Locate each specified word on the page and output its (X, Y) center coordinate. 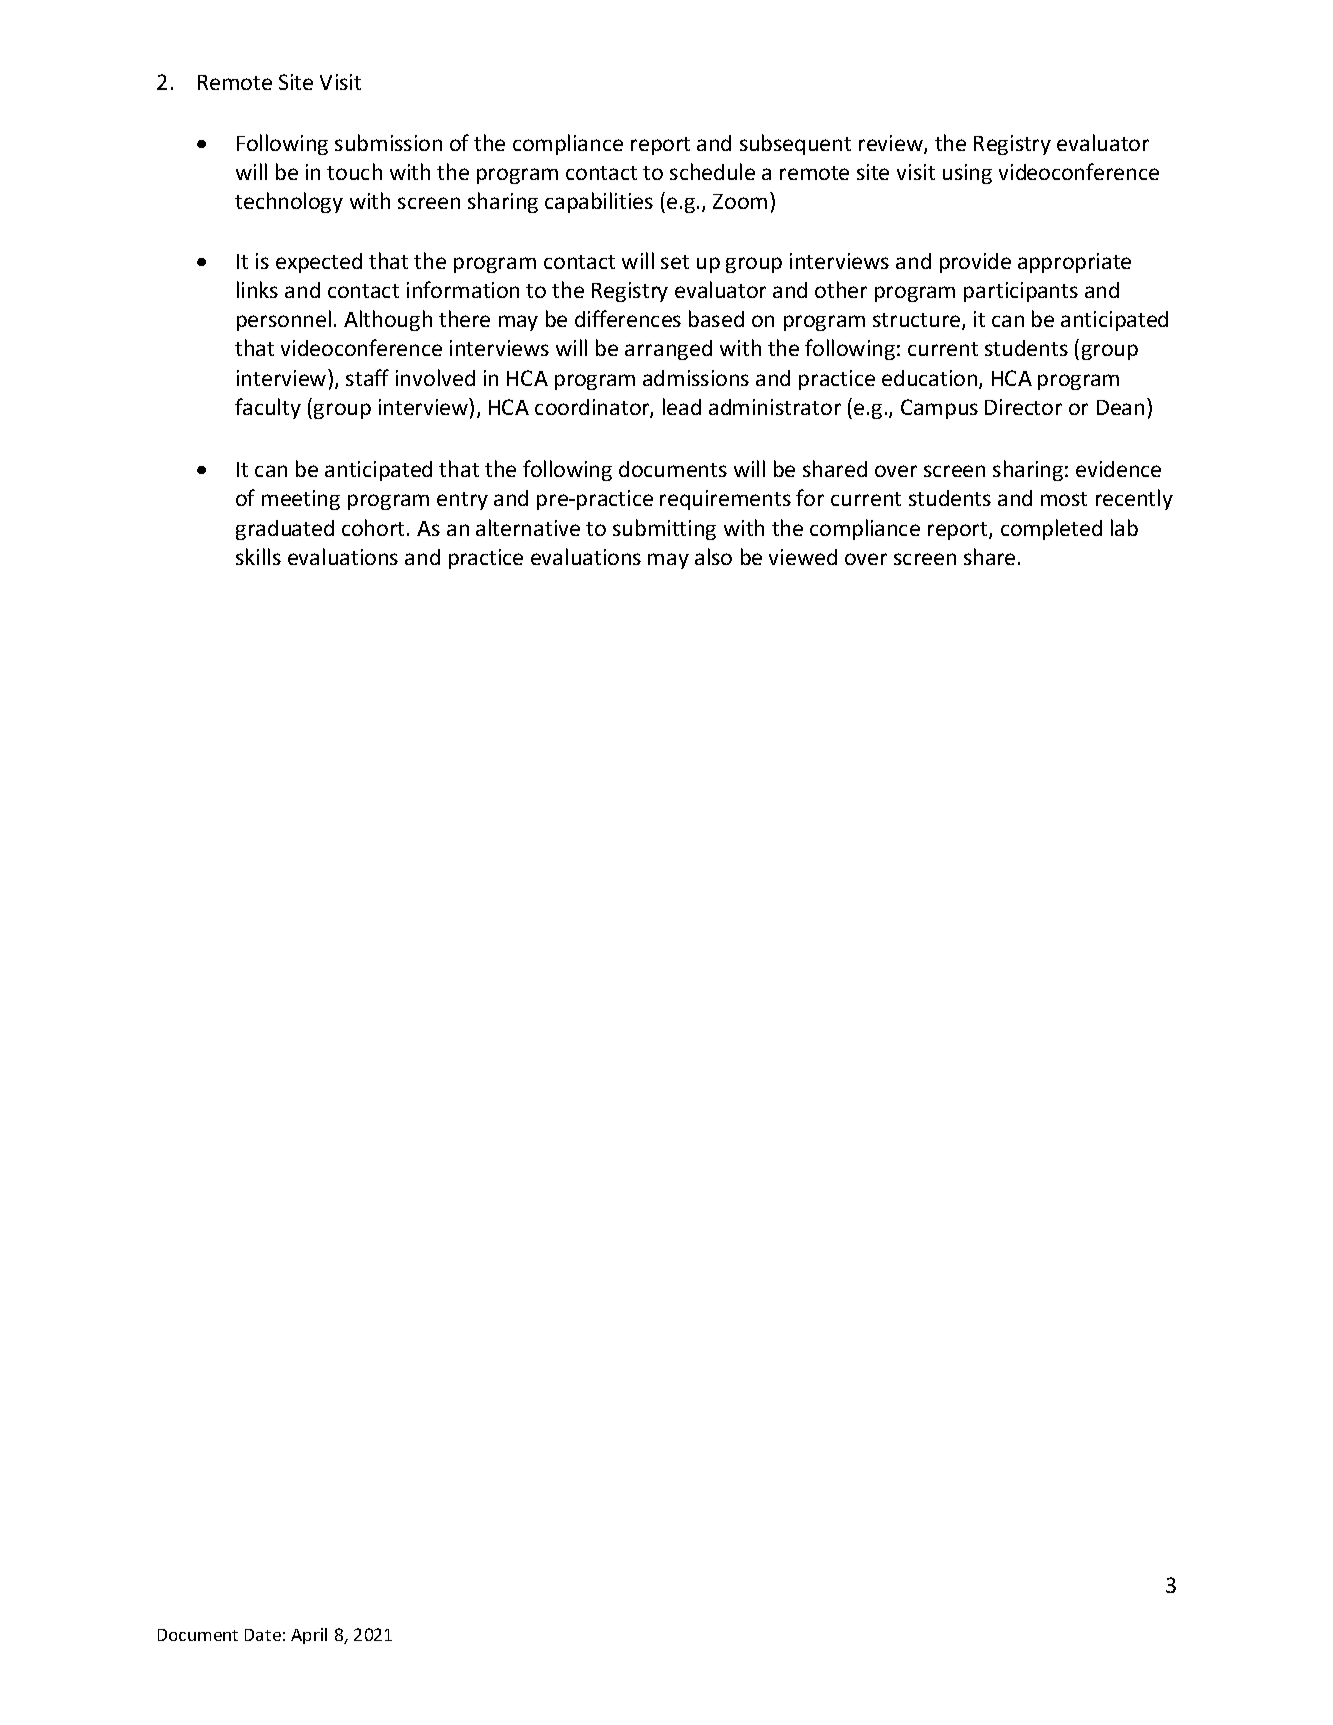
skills (258, 556)
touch (354, 171)
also (713, 556)
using (967, 174)
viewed (803, 557)
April (309, 1636)
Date (263, 1635)
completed (1051, 529)
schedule (712, 171)
